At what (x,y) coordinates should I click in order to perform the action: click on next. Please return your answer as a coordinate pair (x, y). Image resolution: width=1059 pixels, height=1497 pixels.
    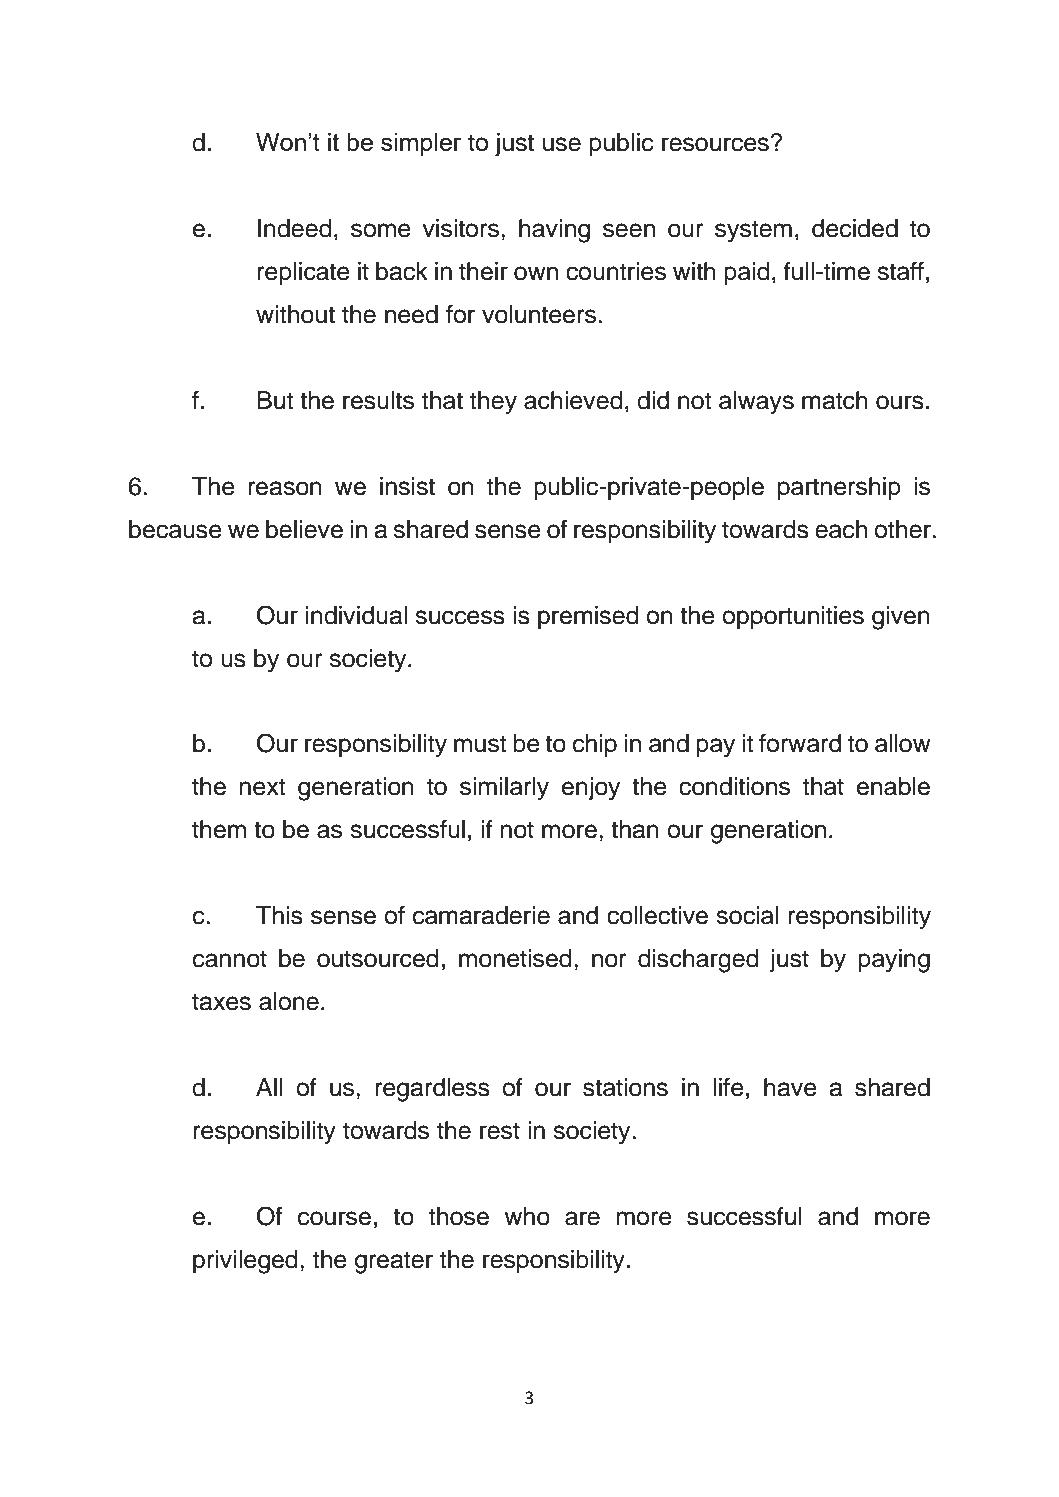
    Looking at the image, I should click on (263, 787).
